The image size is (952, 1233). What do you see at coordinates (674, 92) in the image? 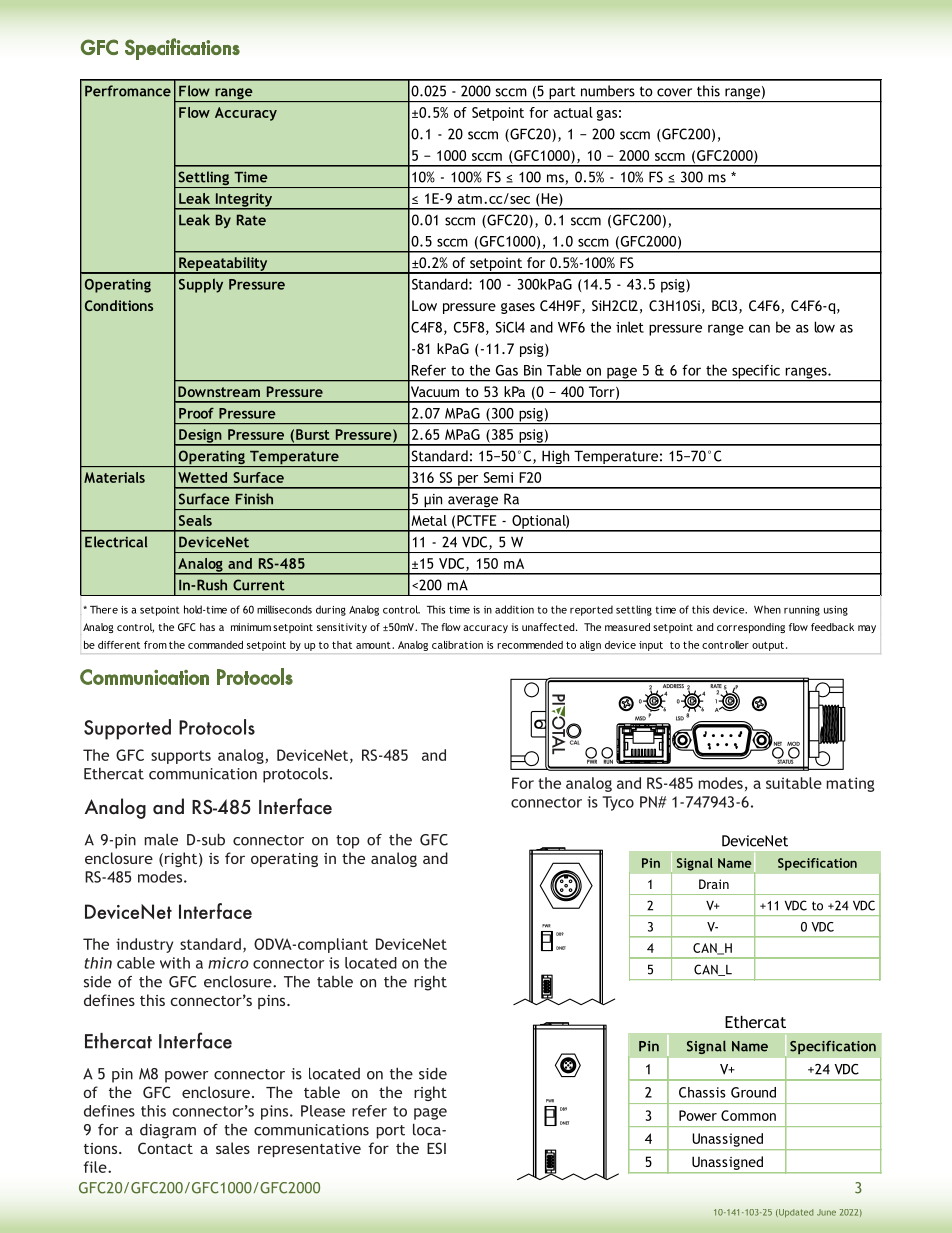
I see `cover` at bounding box center [674, 92].
